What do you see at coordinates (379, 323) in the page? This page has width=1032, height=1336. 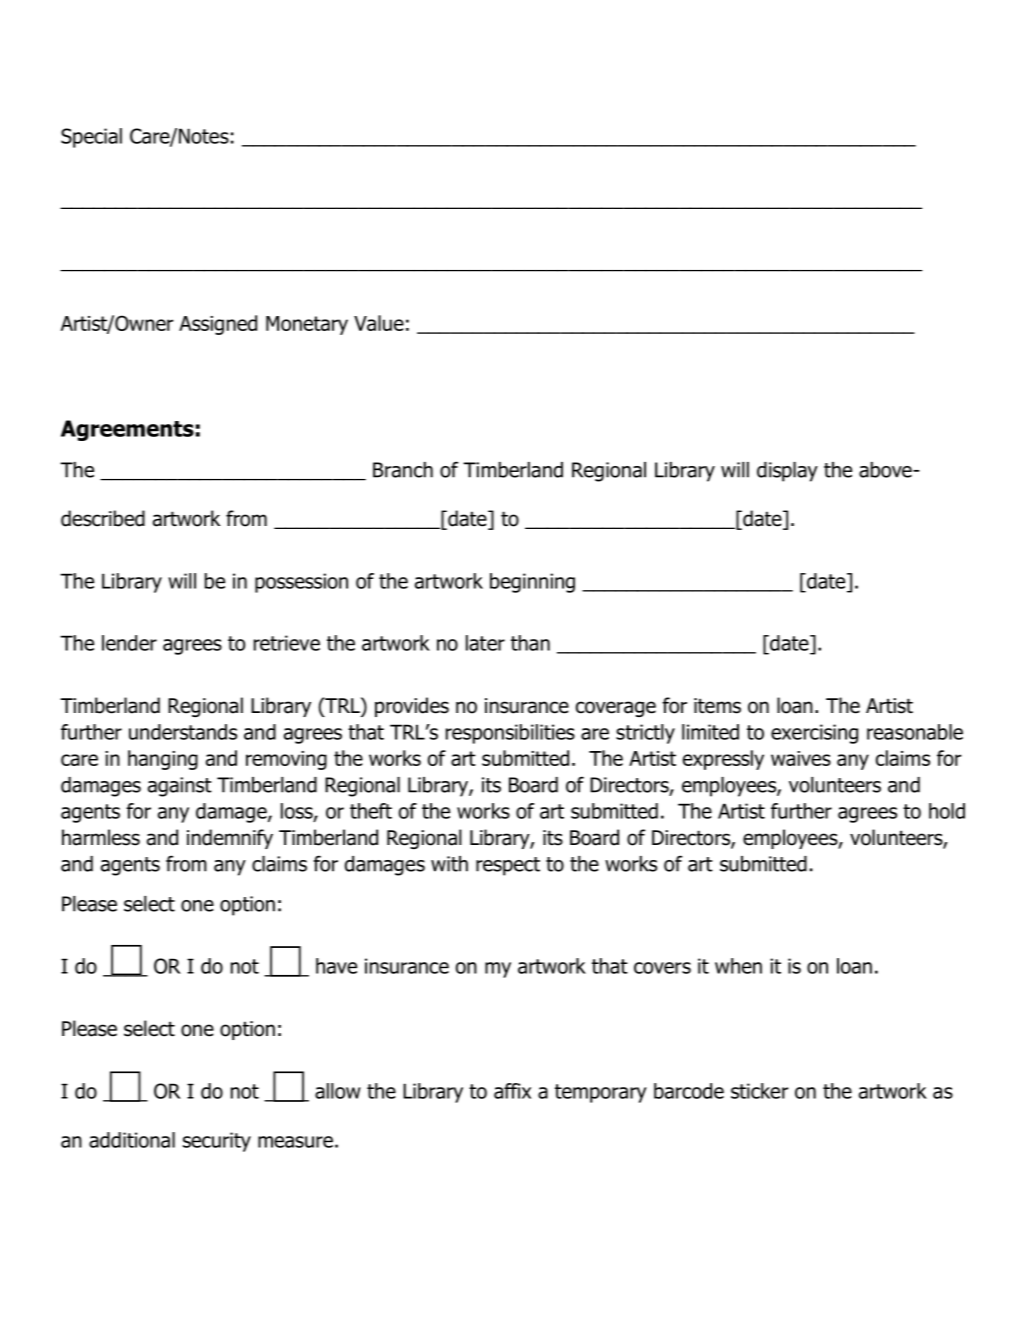 I see `Value` at bounding box center [379, 323].
